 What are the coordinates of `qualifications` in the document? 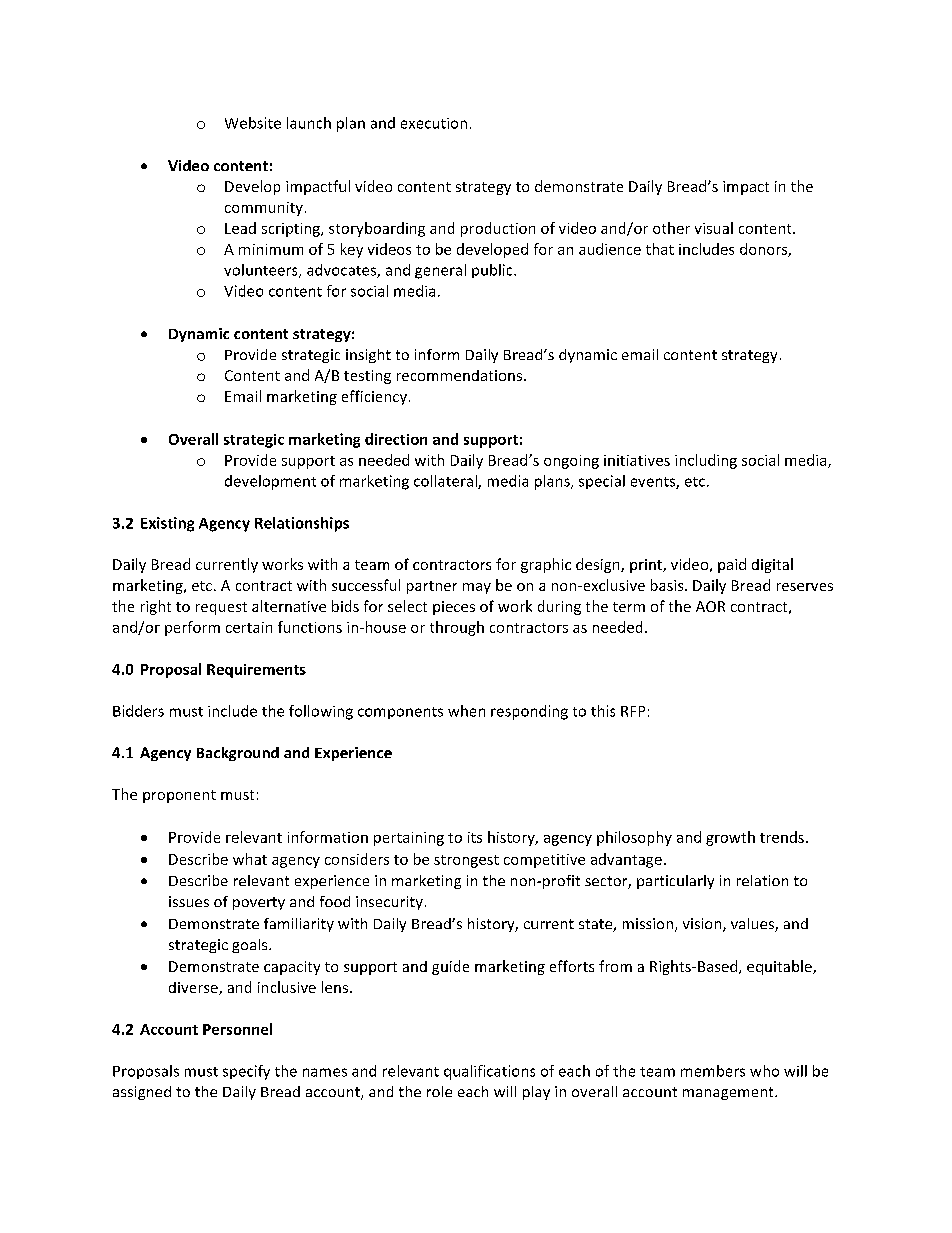 It's located at (489, 1072).
